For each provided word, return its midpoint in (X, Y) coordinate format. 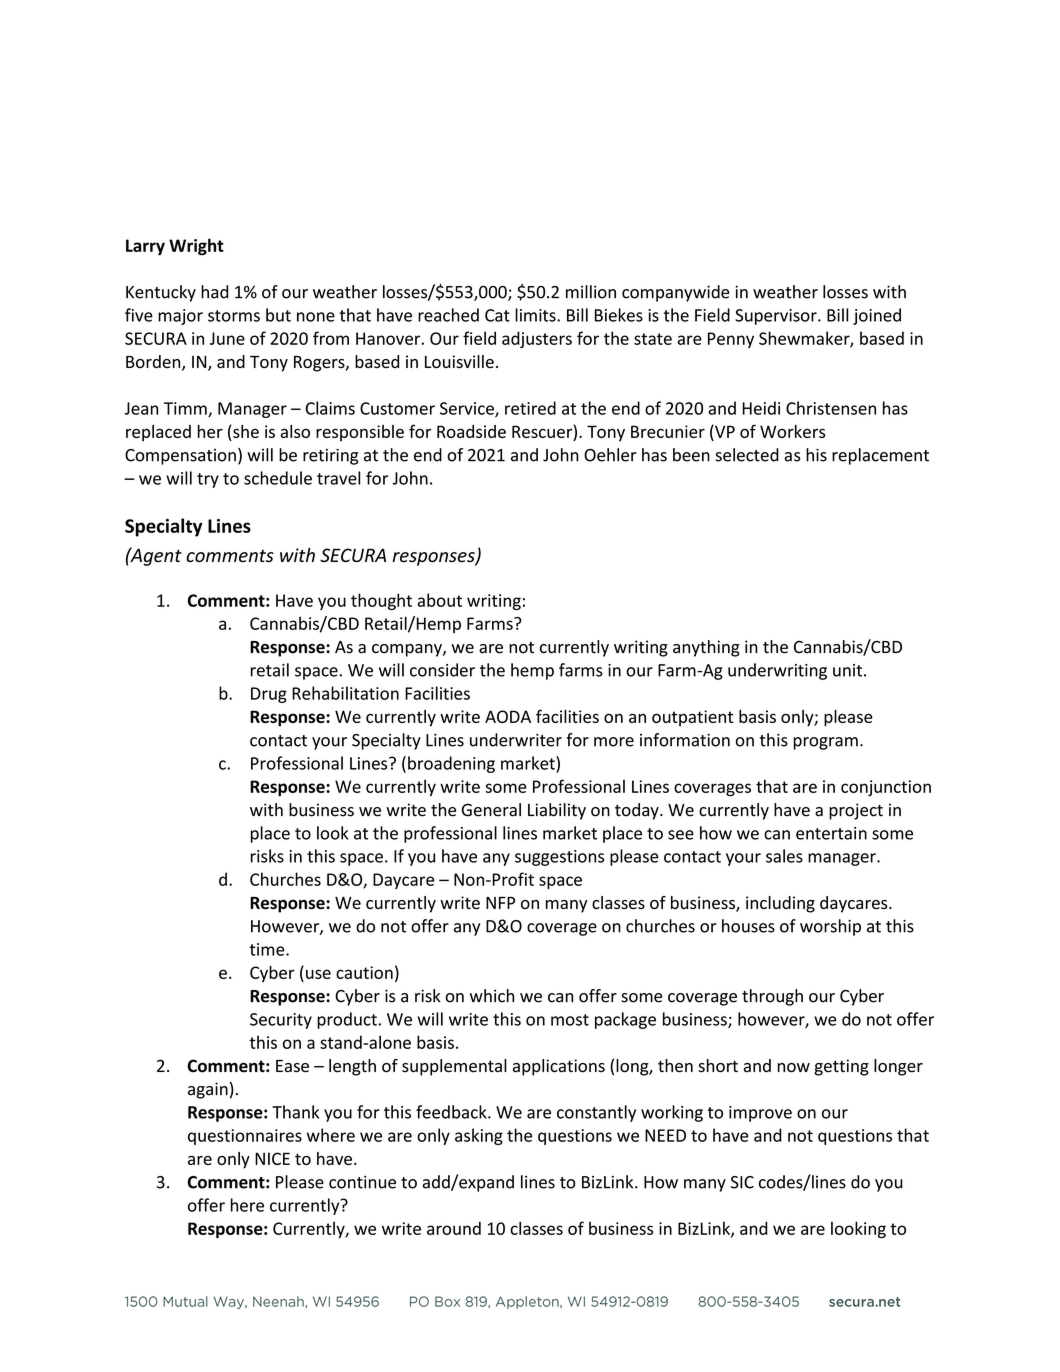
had (215, 292)
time (268, 949)
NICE (272, 1158)
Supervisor (777, 317)
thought (381, 601)
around (454, 1228)
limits (536, 315)
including (780, 904)
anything (706, 648)
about (439, 600)
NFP (500, 903)
